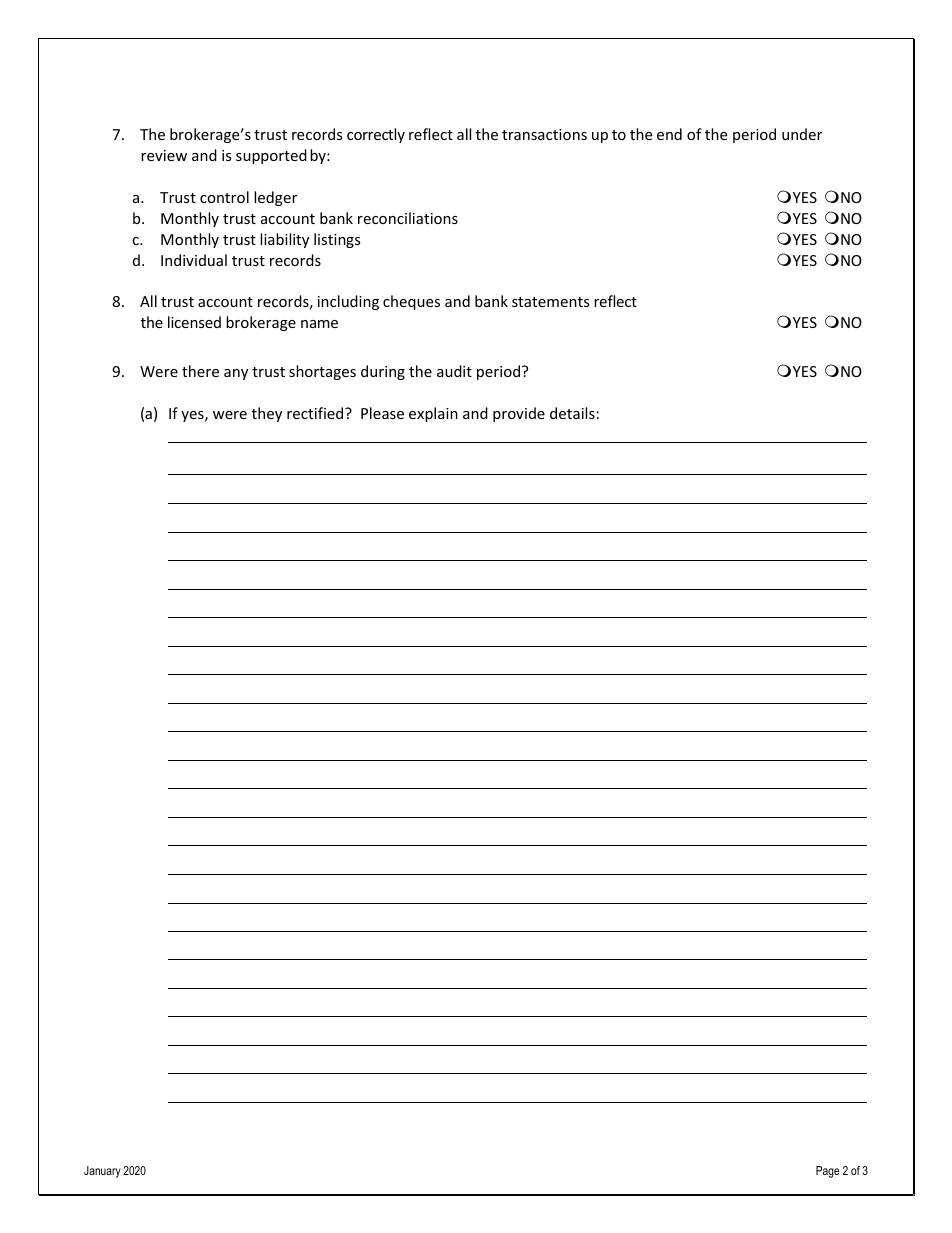 The height and width of the screenshot is (1233, 952). Describe the element at coordinates (102, 1172) in the screenshot. I see `January` at that location.
